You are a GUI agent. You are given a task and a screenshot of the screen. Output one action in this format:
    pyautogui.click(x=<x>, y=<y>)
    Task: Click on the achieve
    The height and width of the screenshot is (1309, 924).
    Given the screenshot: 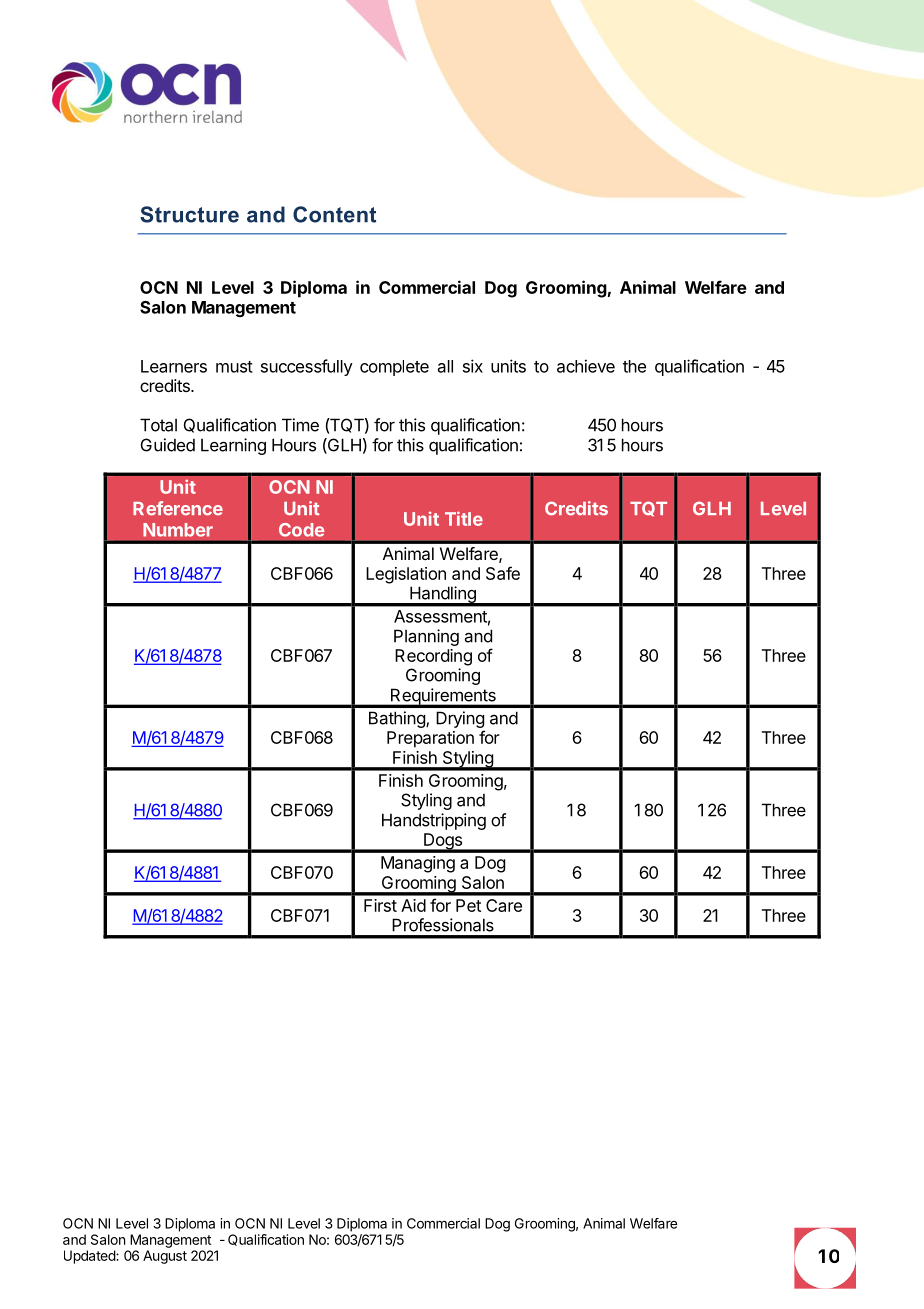 What is the action you would take?
    pyautogui.click(x=586, y=366)
